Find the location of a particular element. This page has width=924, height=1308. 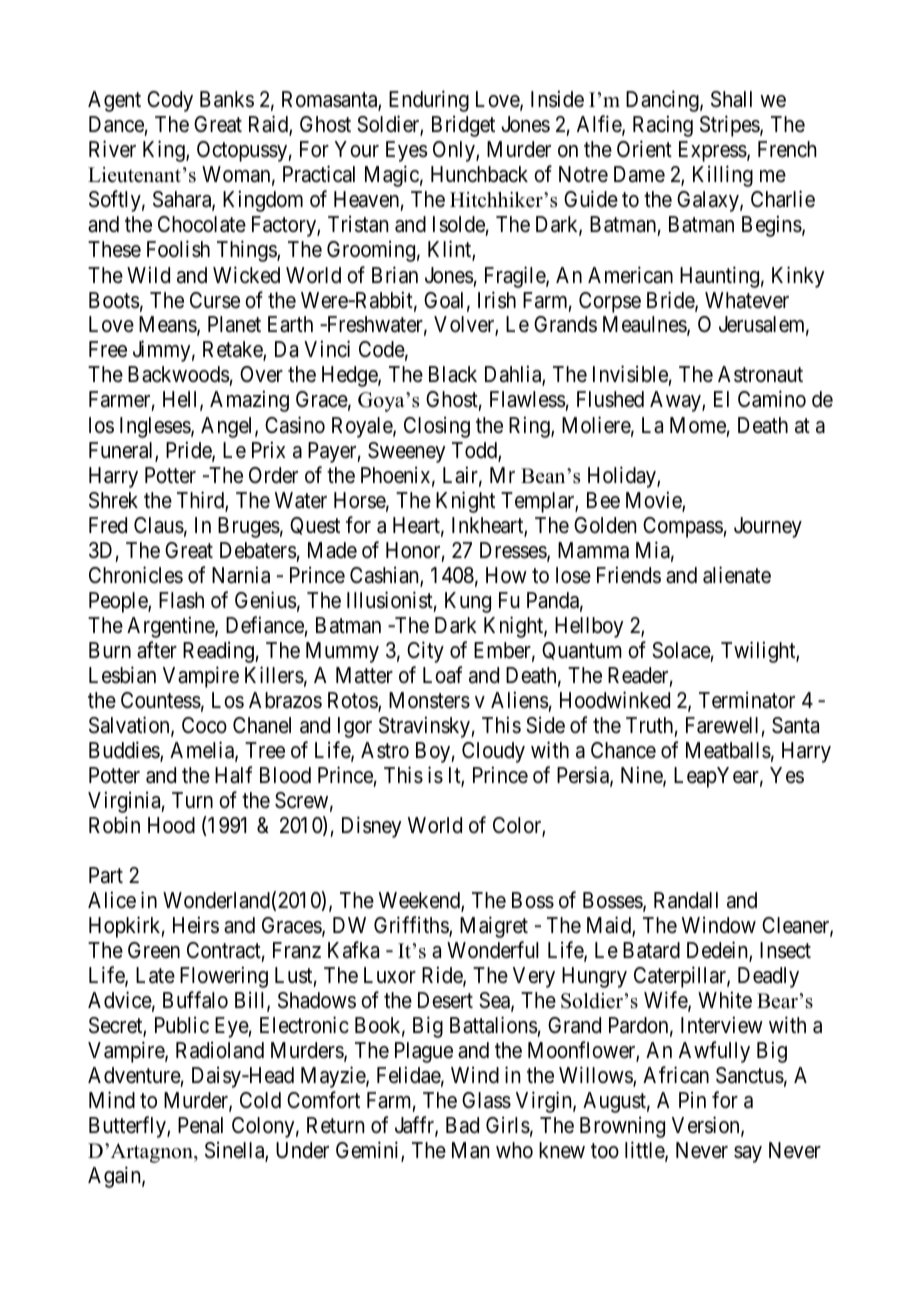

Shall is located at coordinates (731, 99).
